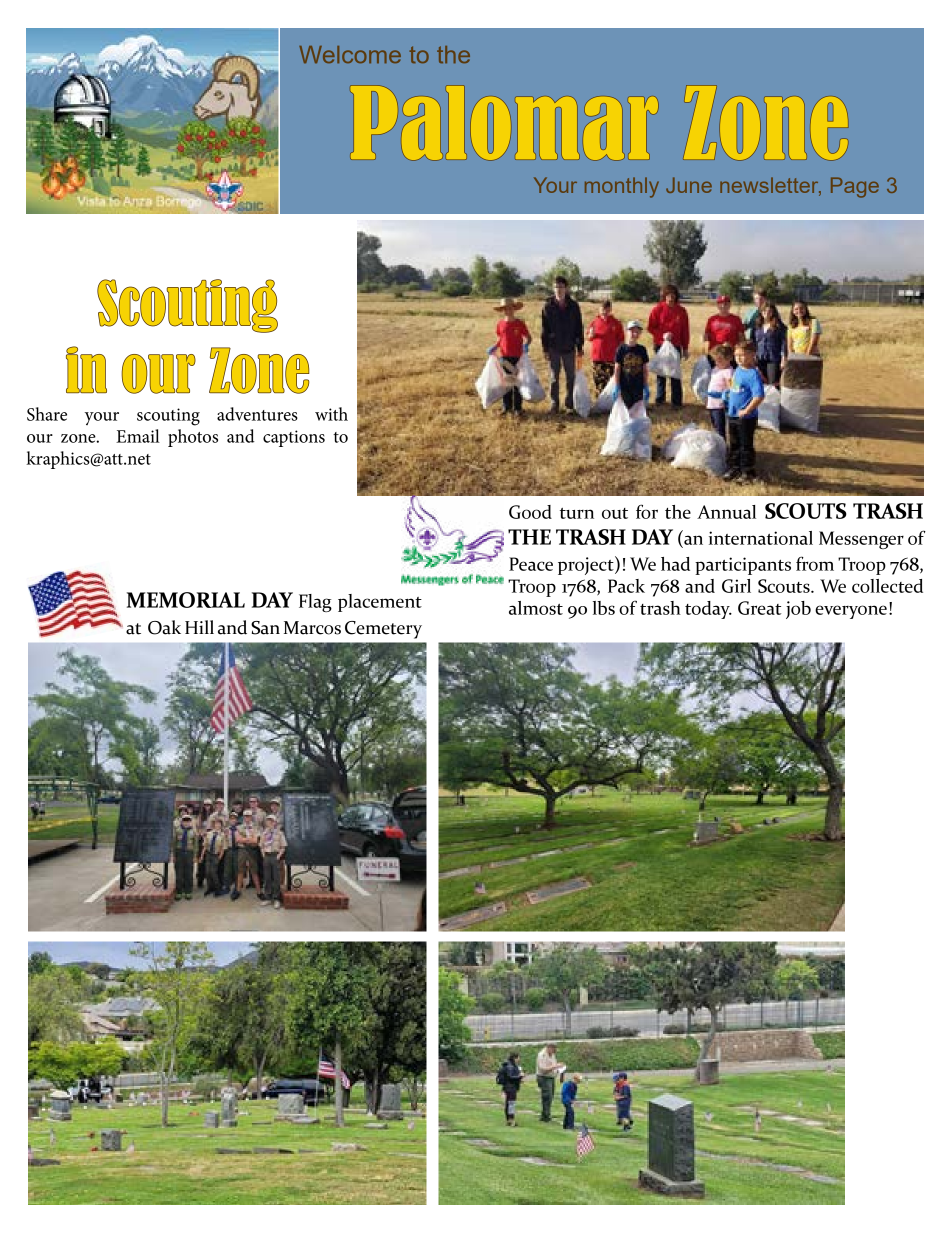  I want to click on monthly, so click(622, 187).
